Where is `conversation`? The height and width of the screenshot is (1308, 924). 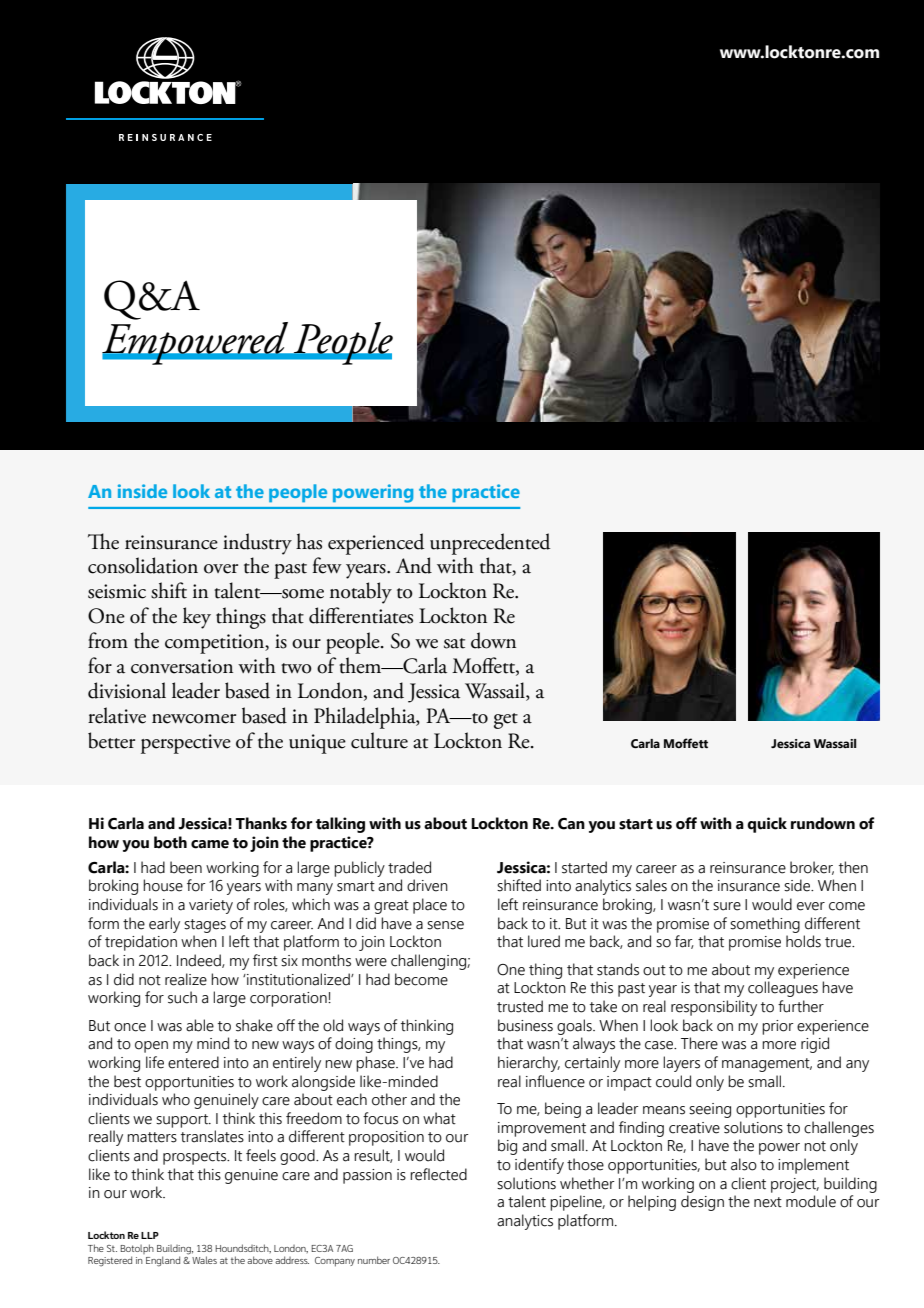
conversation is located at coordinates (182, 666).
